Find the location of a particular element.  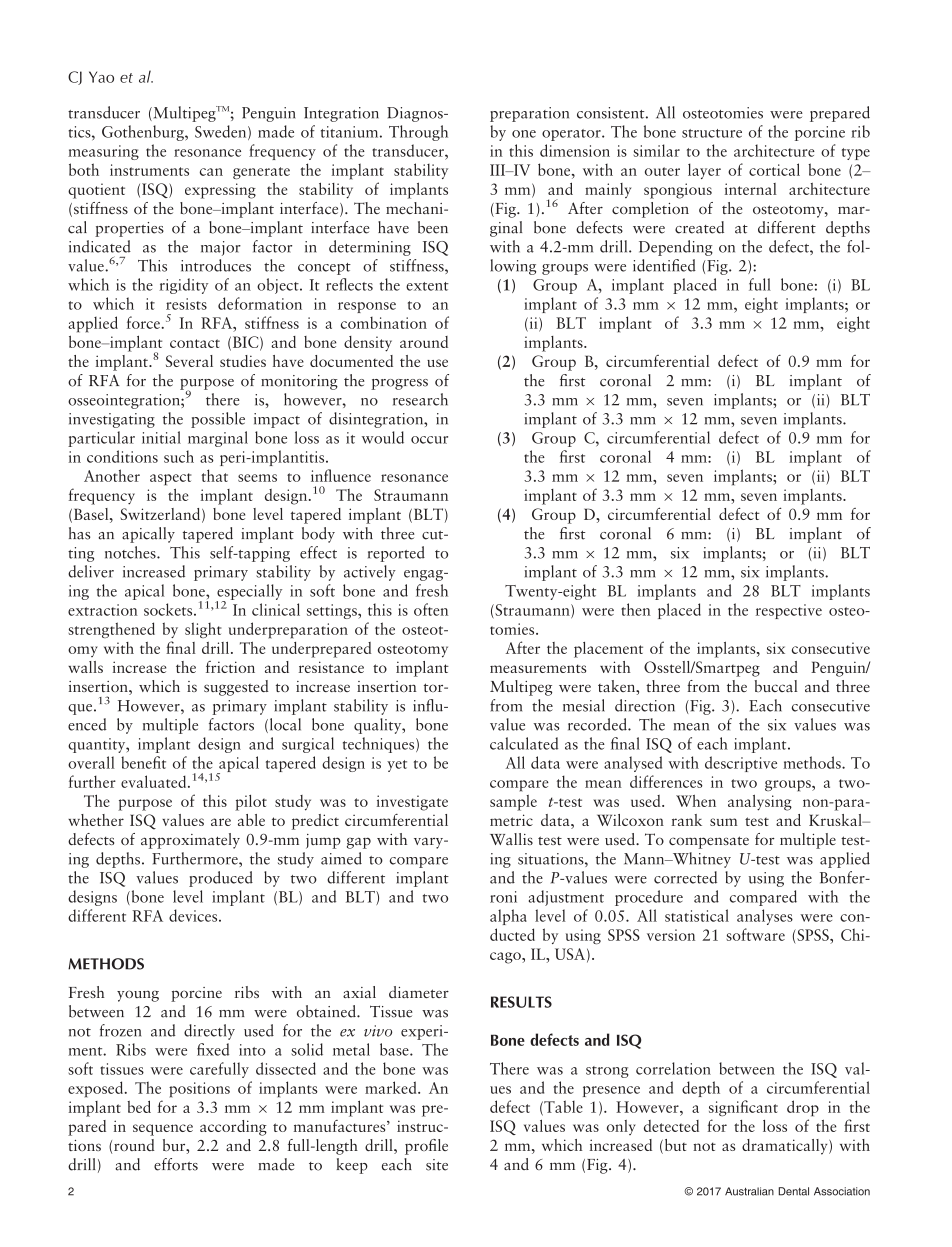

extent is located at coordinates (427, 286).
